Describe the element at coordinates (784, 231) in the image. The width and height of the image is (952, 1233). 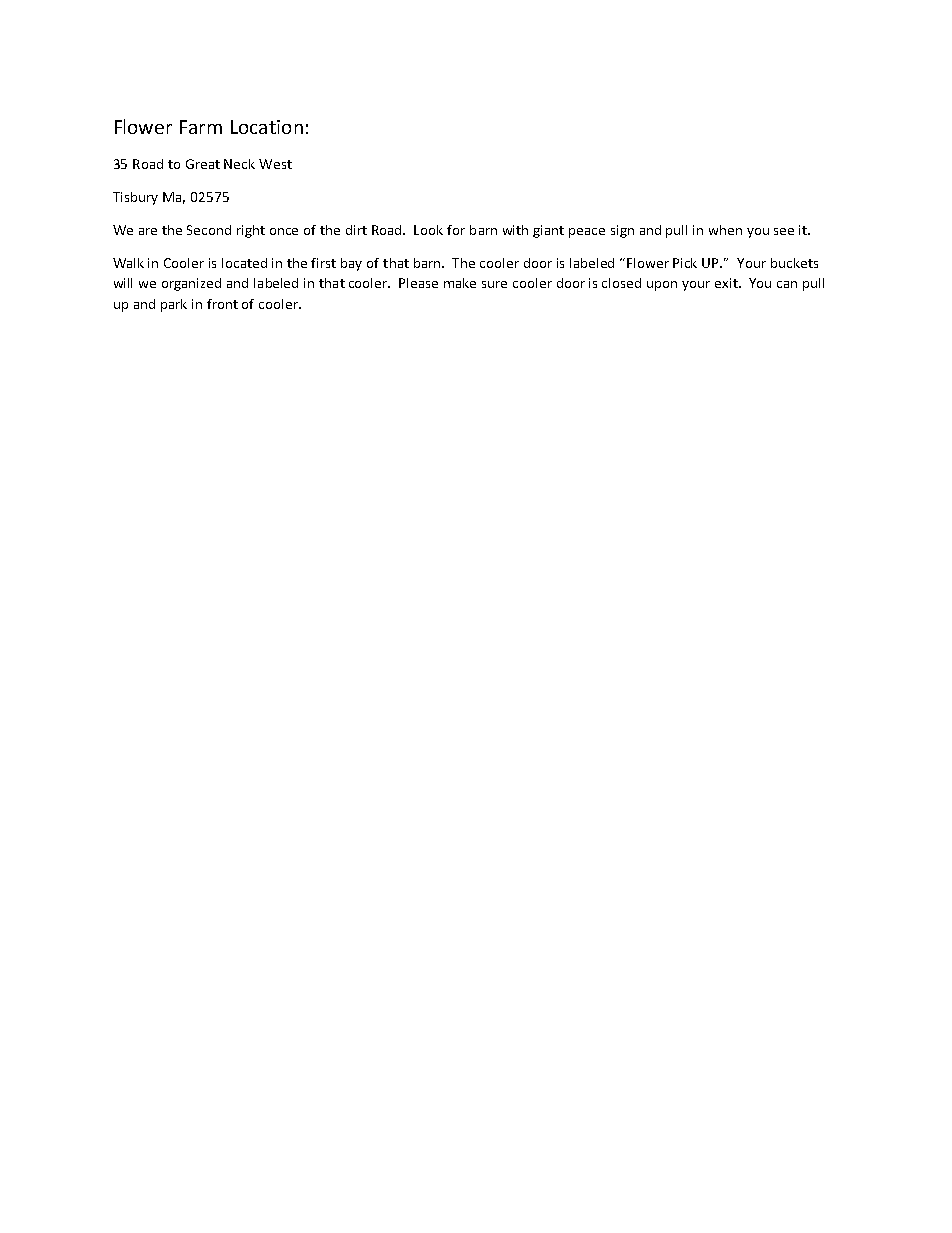
I see `see` at that location.
